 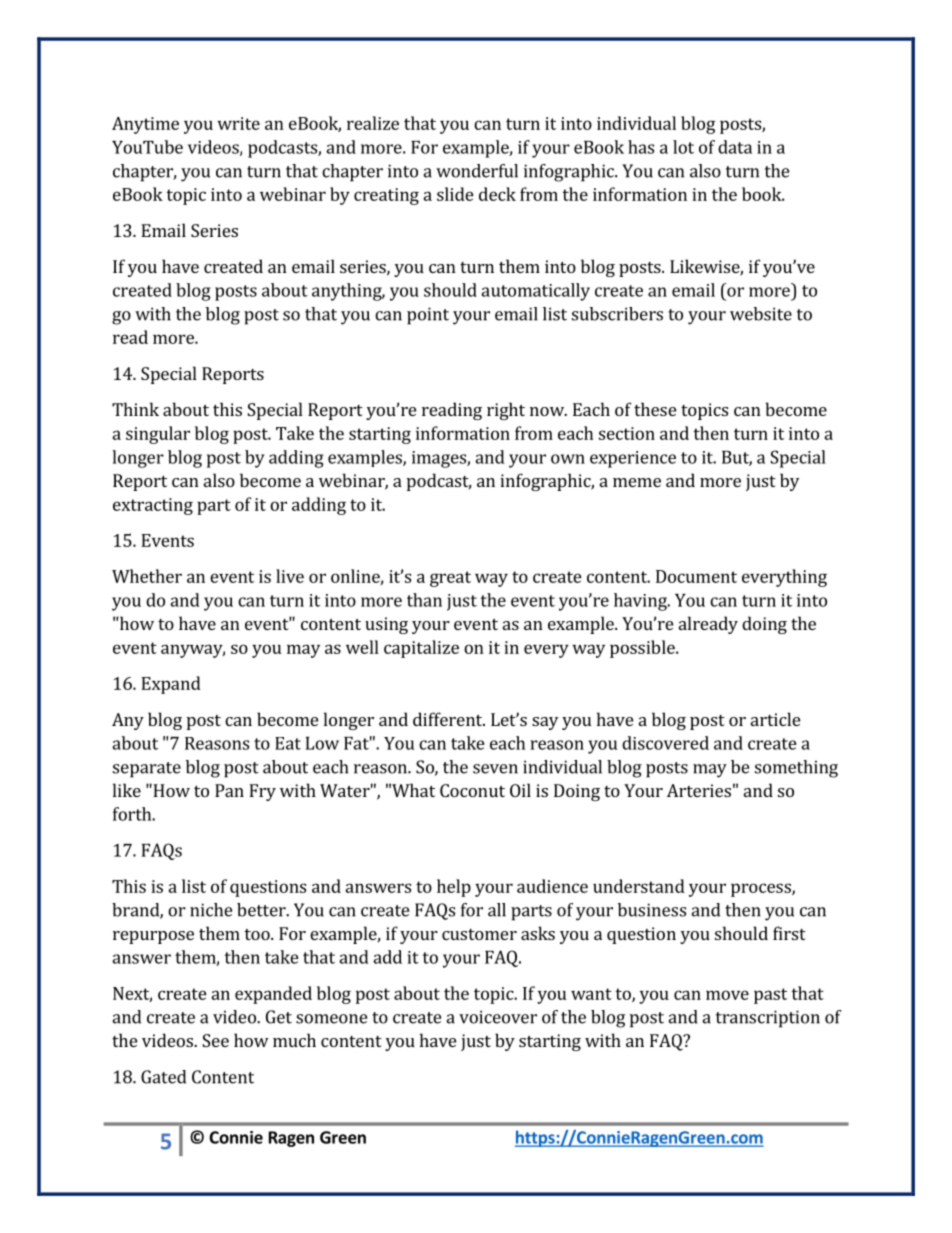 I want to click on wonderful, so click(x=477, y=171).
